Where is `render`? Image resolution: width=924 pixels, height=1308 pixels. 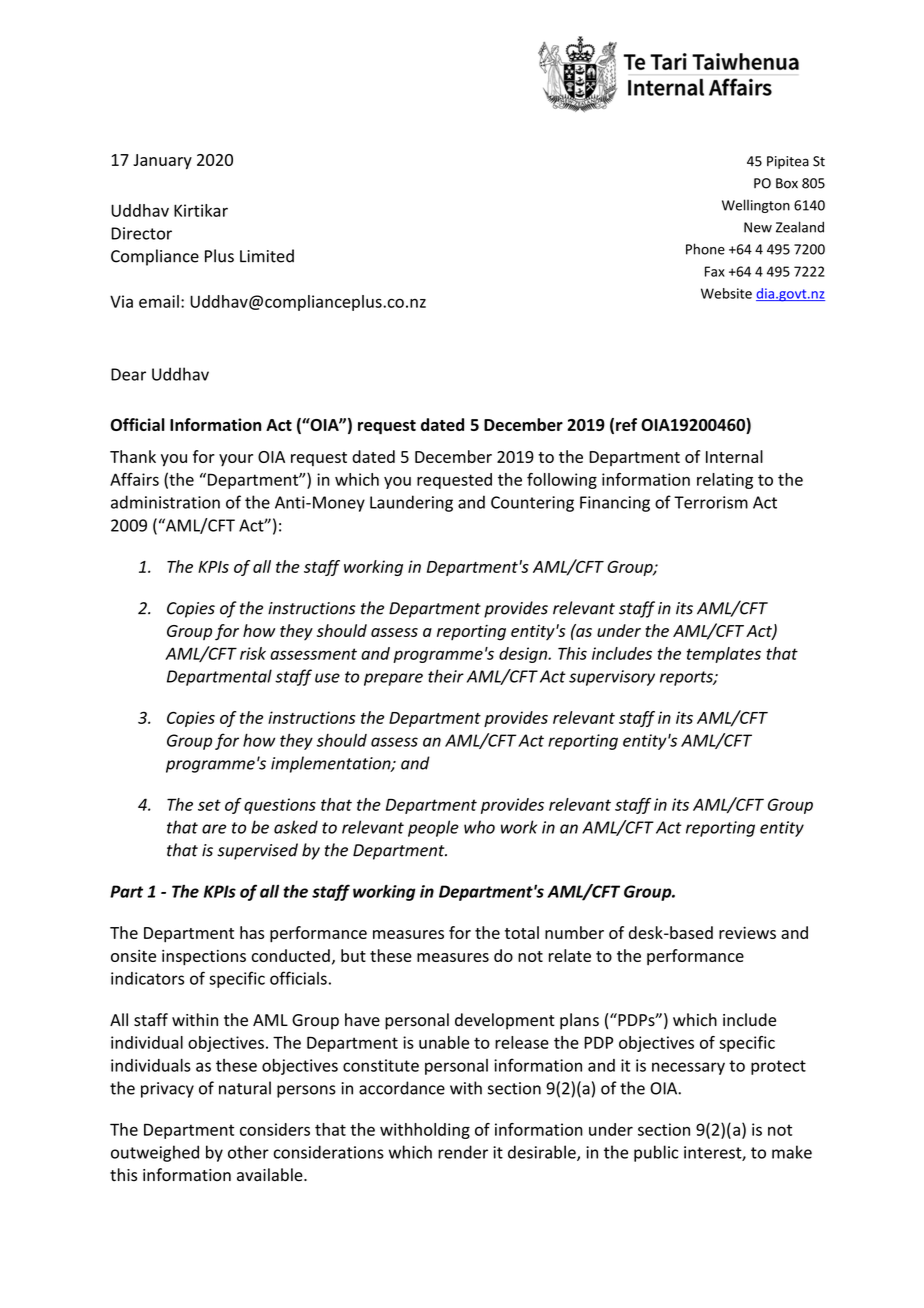 render is located at coordinates (463, 1152).
